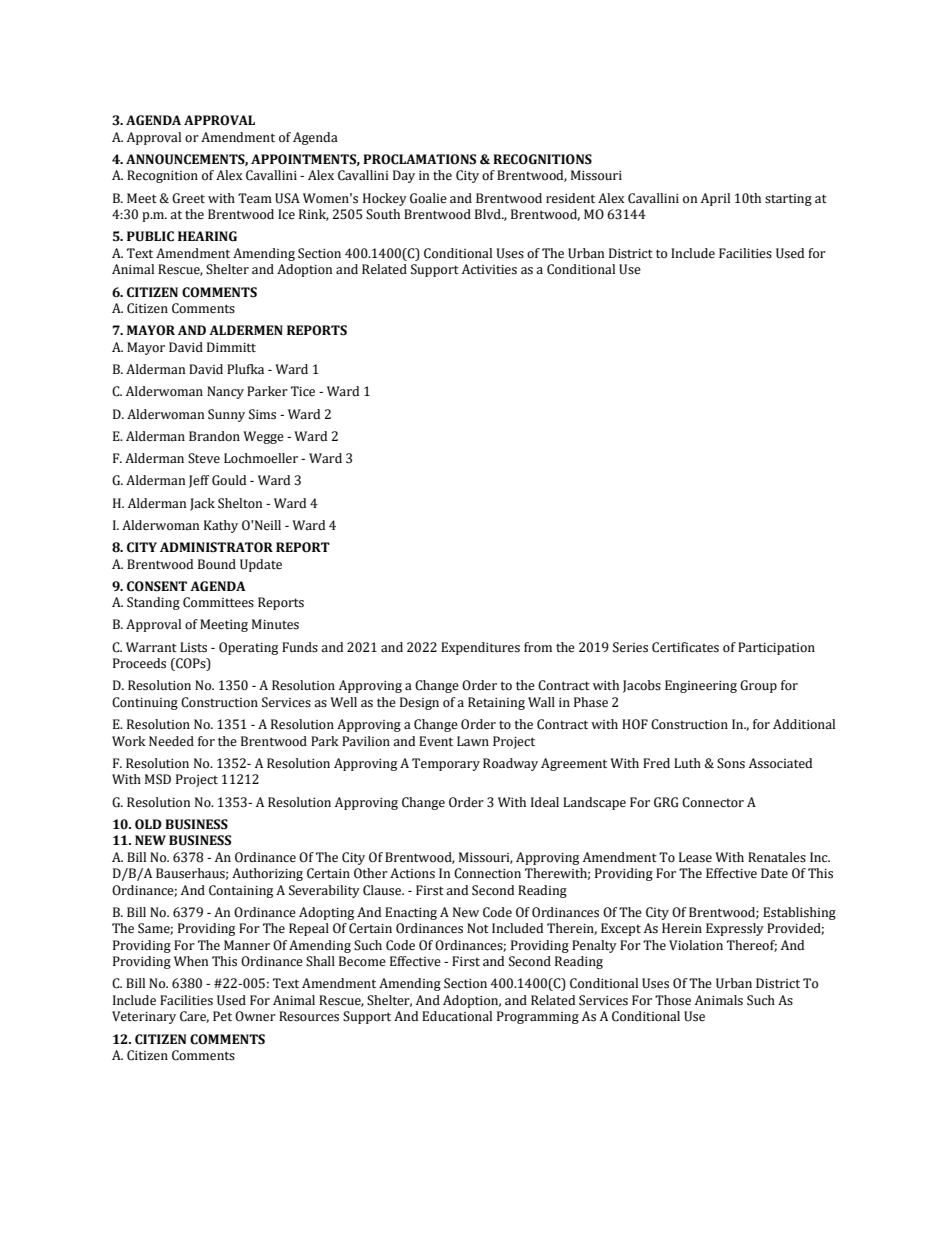  Describe the element at coordinates (446, 764) in the screenshot. I see `Temporary` at that location.
